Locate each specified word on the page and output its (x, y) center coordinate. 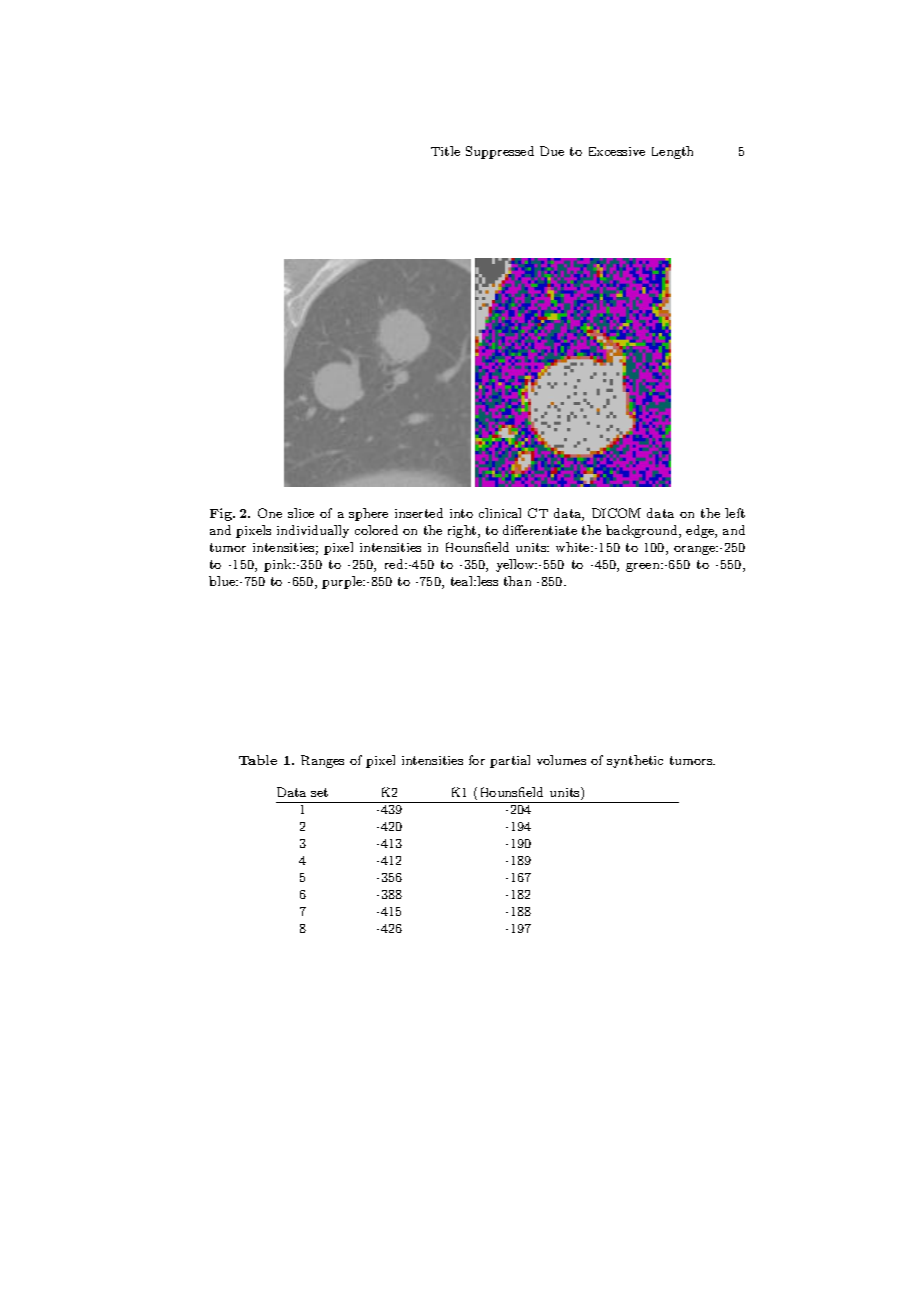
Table (258, 760)
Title (445, 151)
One (270, 513)
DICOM (616, 513)
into (461, 513)
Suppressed (500, 152)
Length (672, 152)
